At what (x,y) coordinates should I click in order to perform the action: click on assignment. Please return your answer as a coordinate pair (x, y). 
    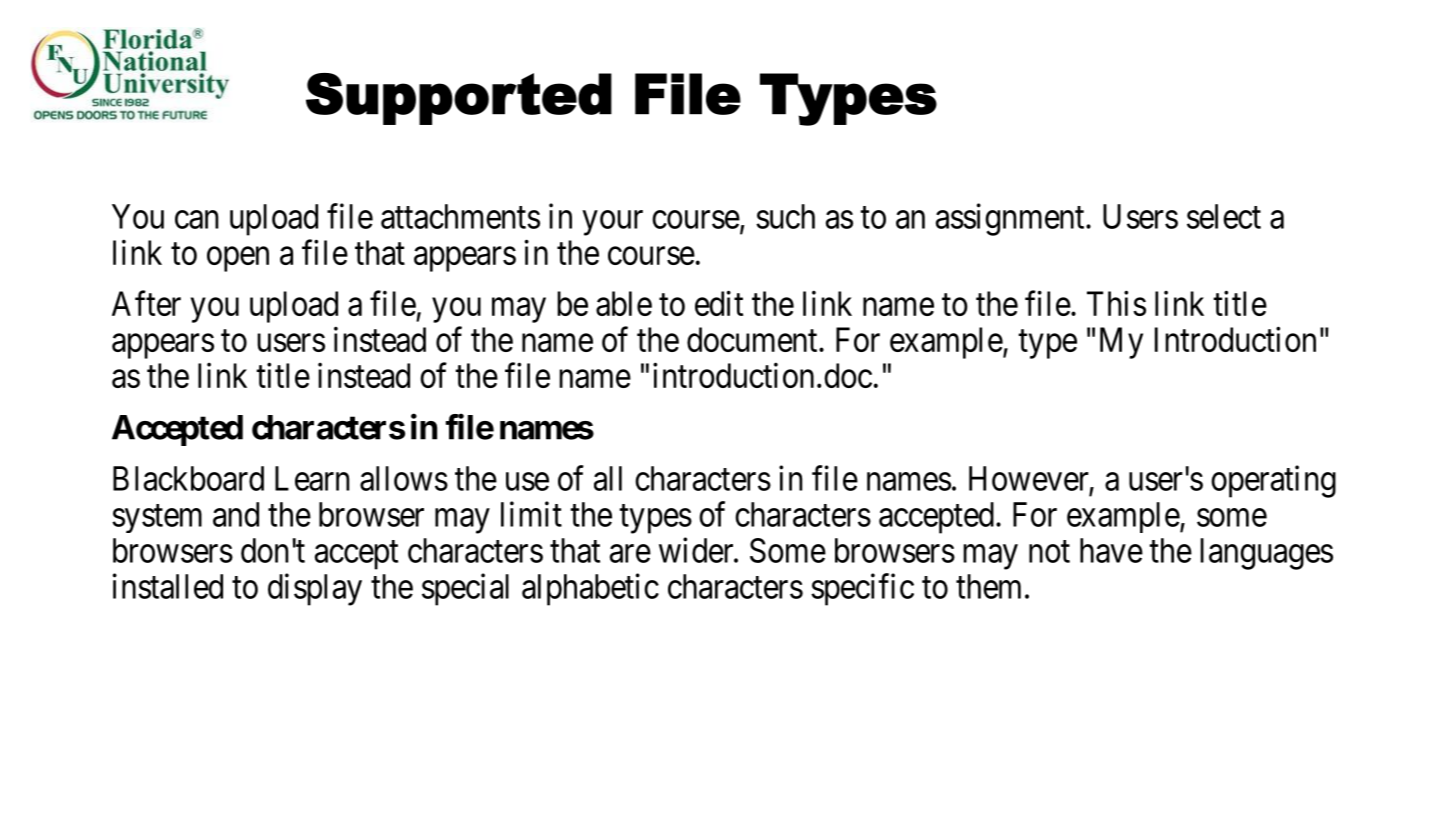
    Looking at the image, I should click on (1011, 219).
